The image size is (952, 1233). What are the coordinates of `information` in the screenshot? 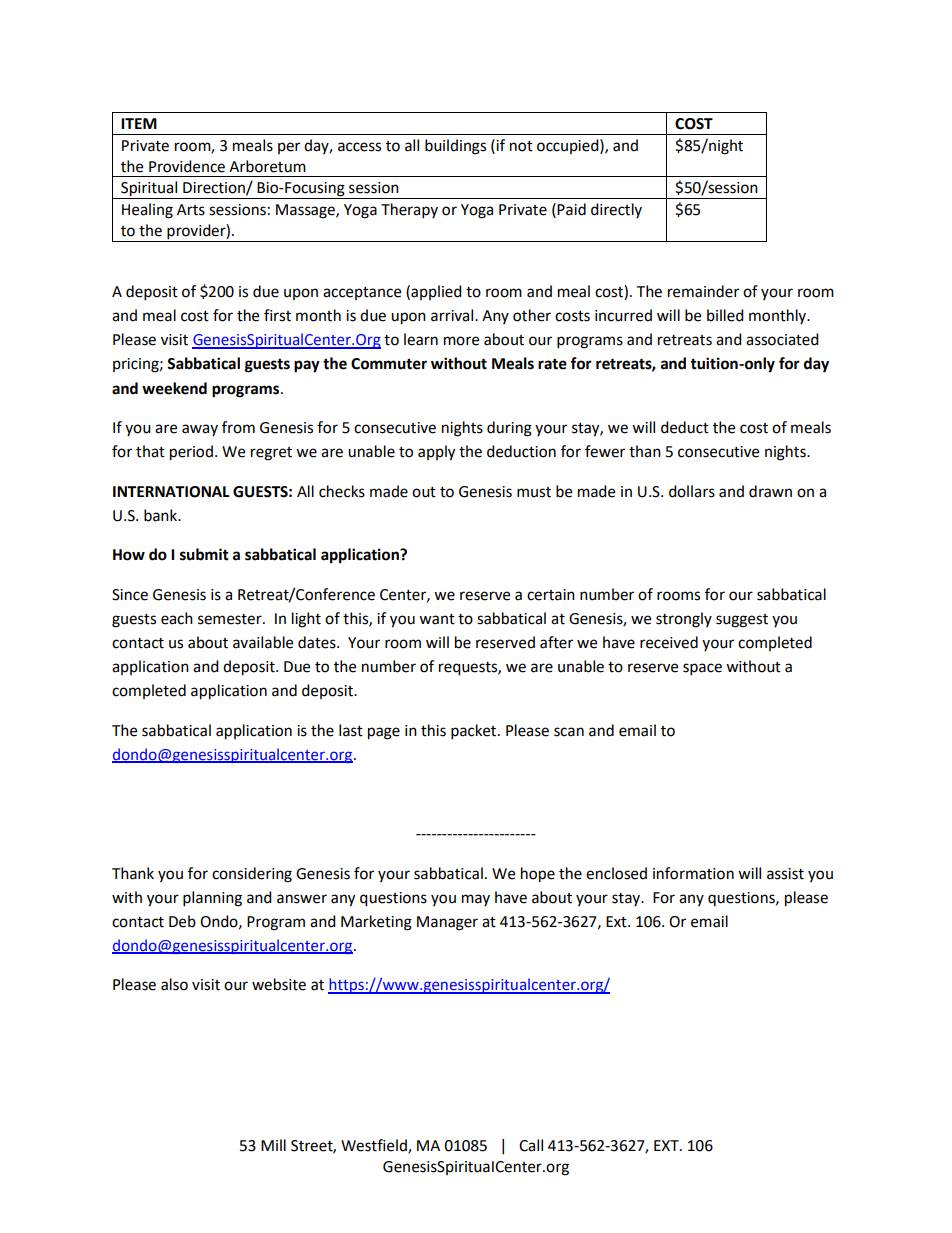 It's located at (693, 873).
